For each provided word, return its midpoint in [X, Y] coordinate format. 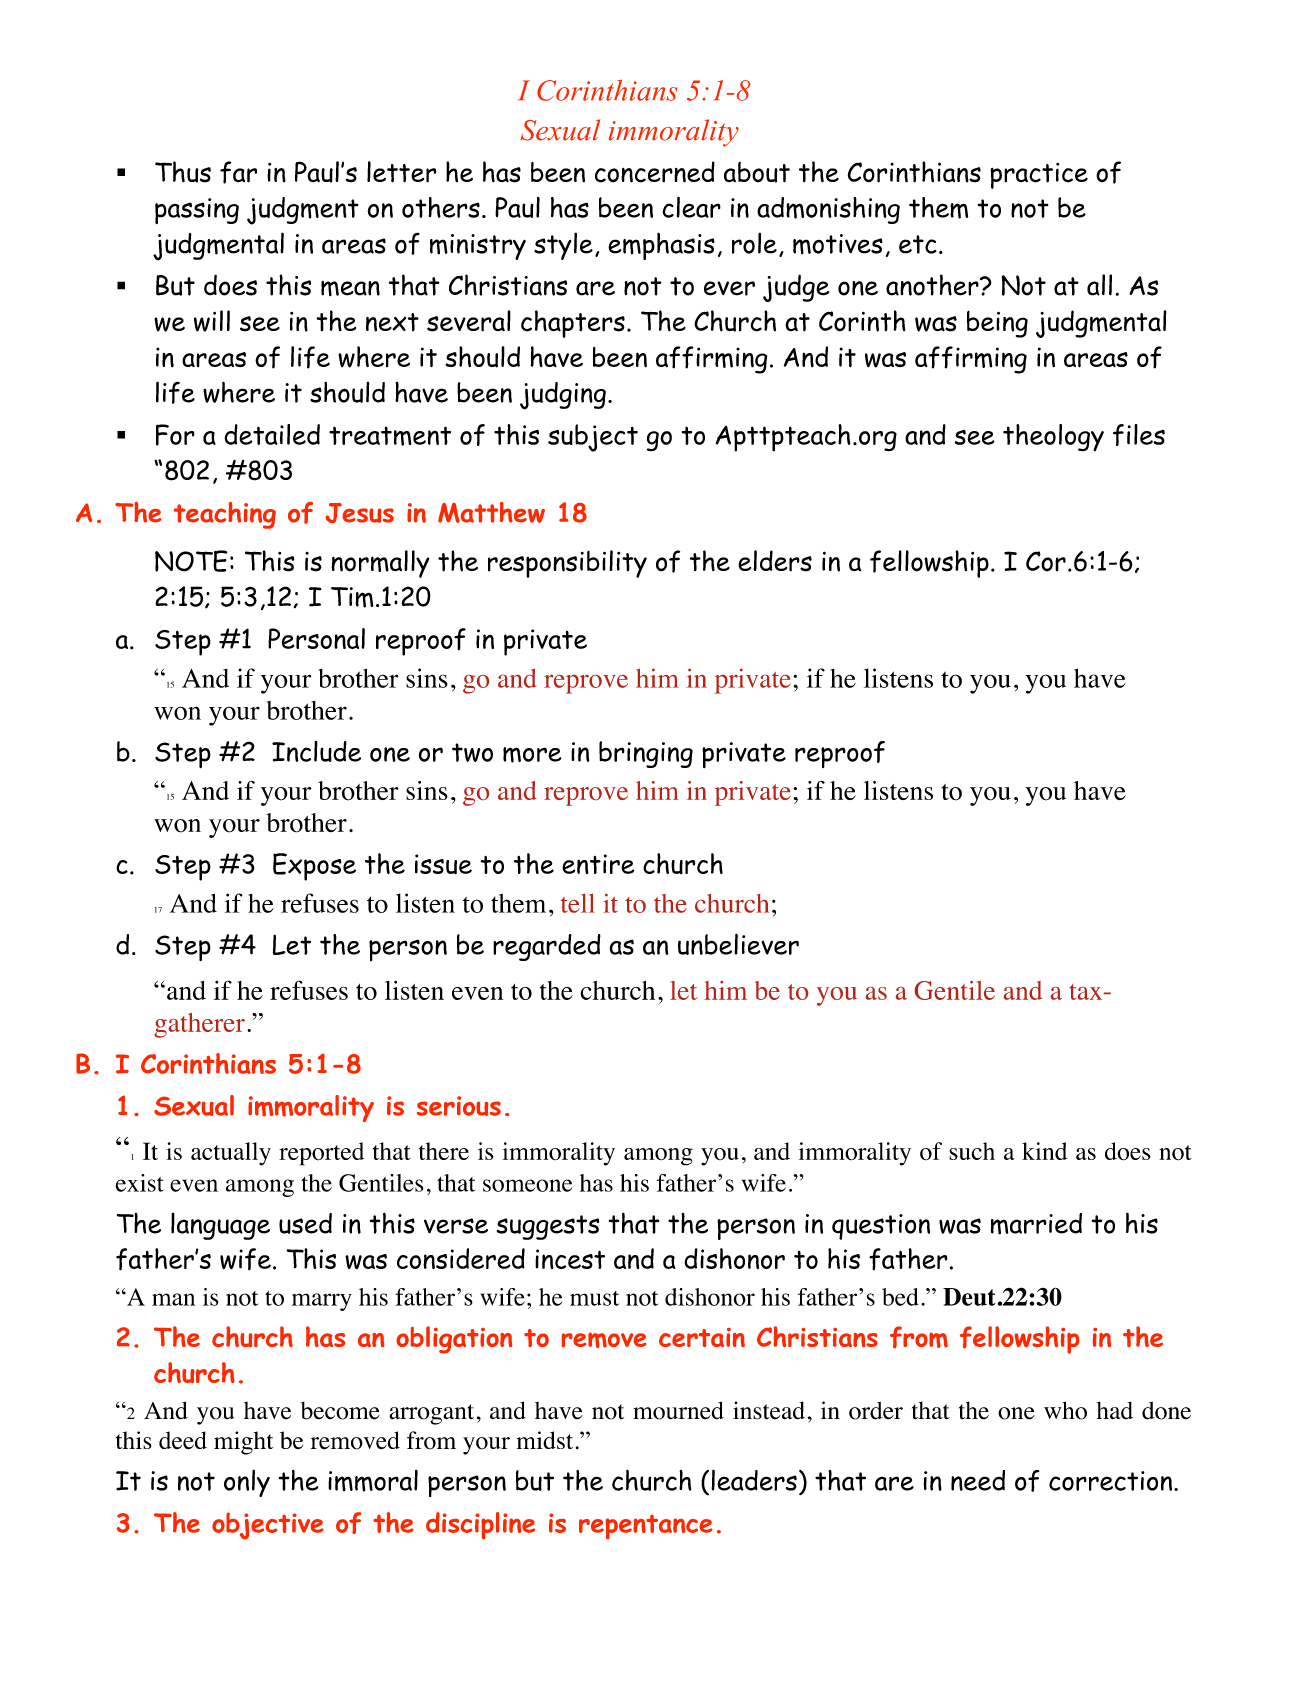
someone [527, 1185]
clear [691, 207]
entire [598, 864]
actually [231, 1154]
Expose [314, 867]
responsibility [567, 564]
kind [1045, 1151]
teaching [225, 515]
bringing [646, 754]
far [238, 172]
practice [1039, 176]
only [247, 1483]
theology [1053, 438]
